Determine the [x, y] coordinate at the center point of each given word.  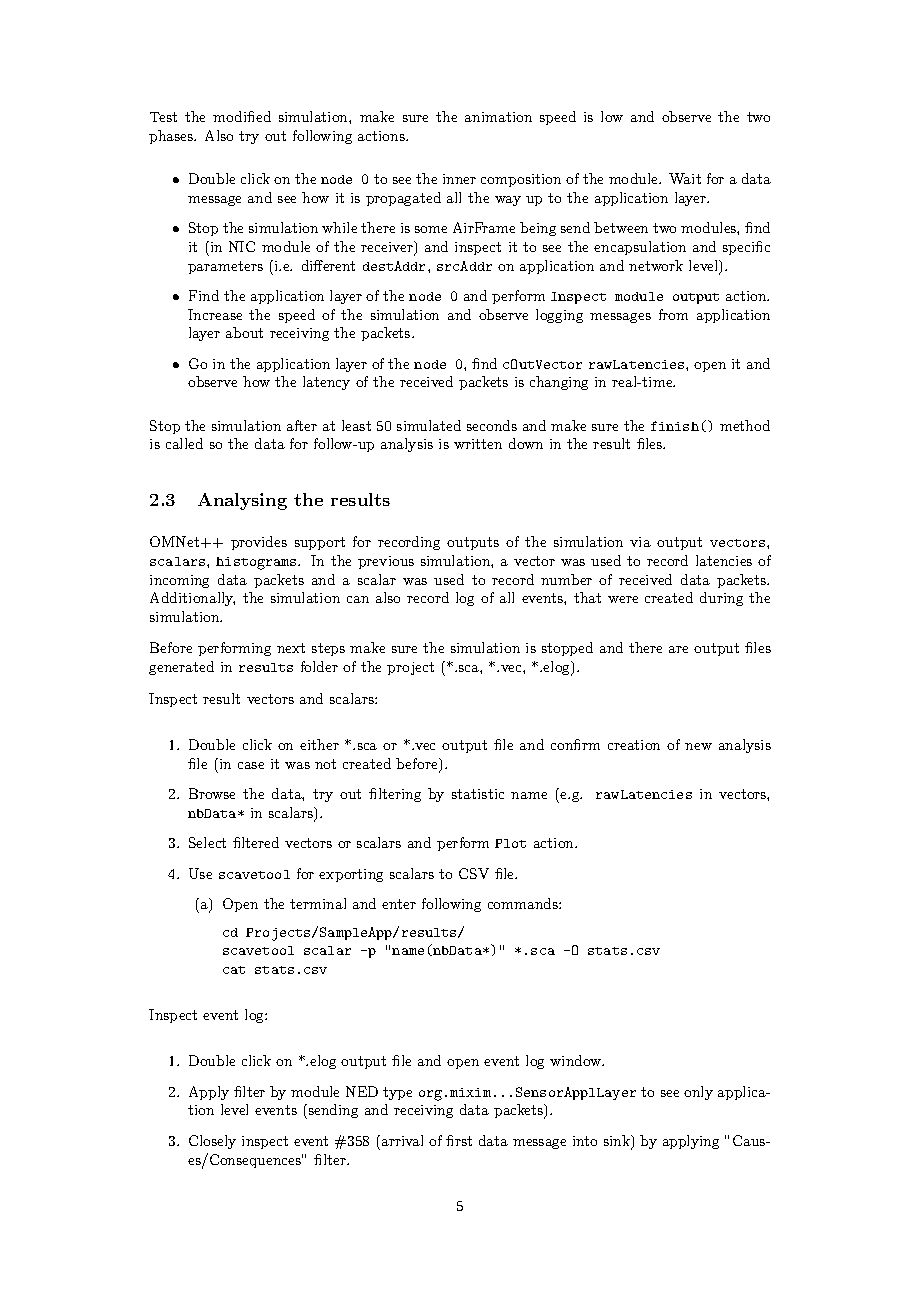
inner [459, 179]
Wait [685, 178]
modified [242, 116]
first [459, 1140]
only [698, 1093]
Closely [212, 1142]
